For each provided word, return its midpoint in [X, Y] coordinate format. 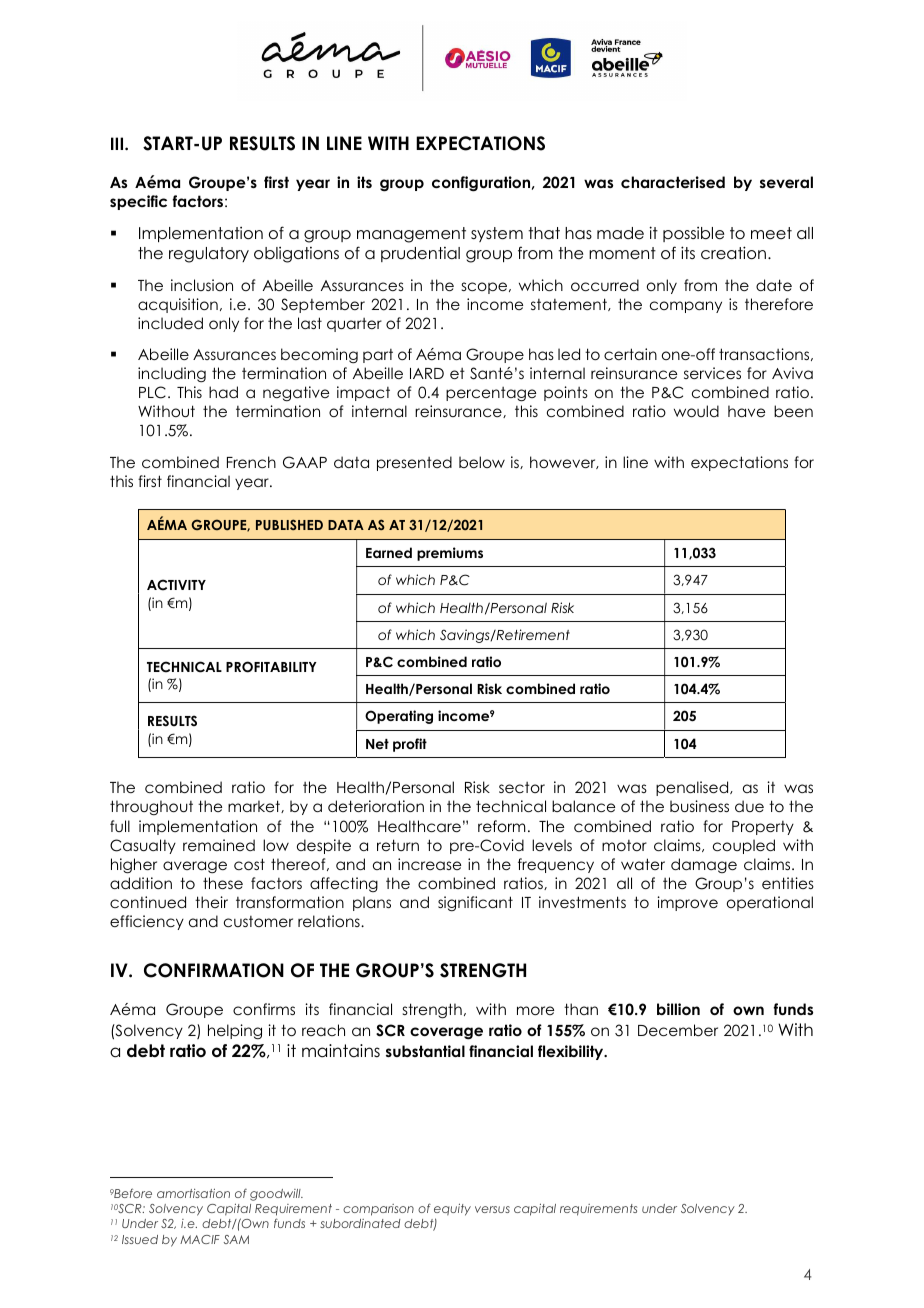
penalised [693, 788]
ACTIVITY [176, 585]
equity [452, 1211]
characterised [673, 182]
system [497, 234]
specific [138, 202]
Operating [399, 717]
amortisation [193, 1193]
